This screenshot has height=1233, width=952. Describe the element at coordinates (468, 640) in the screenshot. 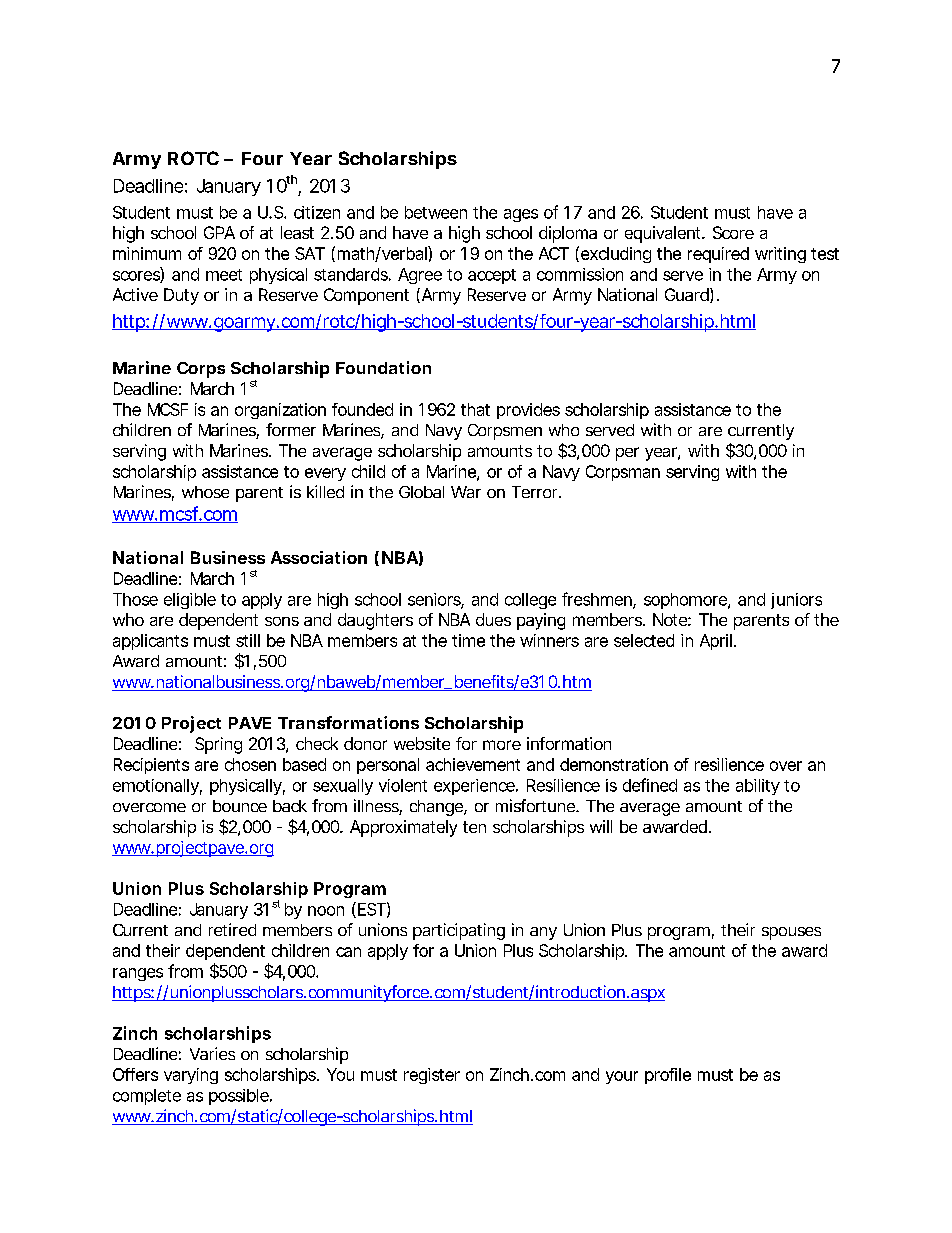

I see `time` at that location.
